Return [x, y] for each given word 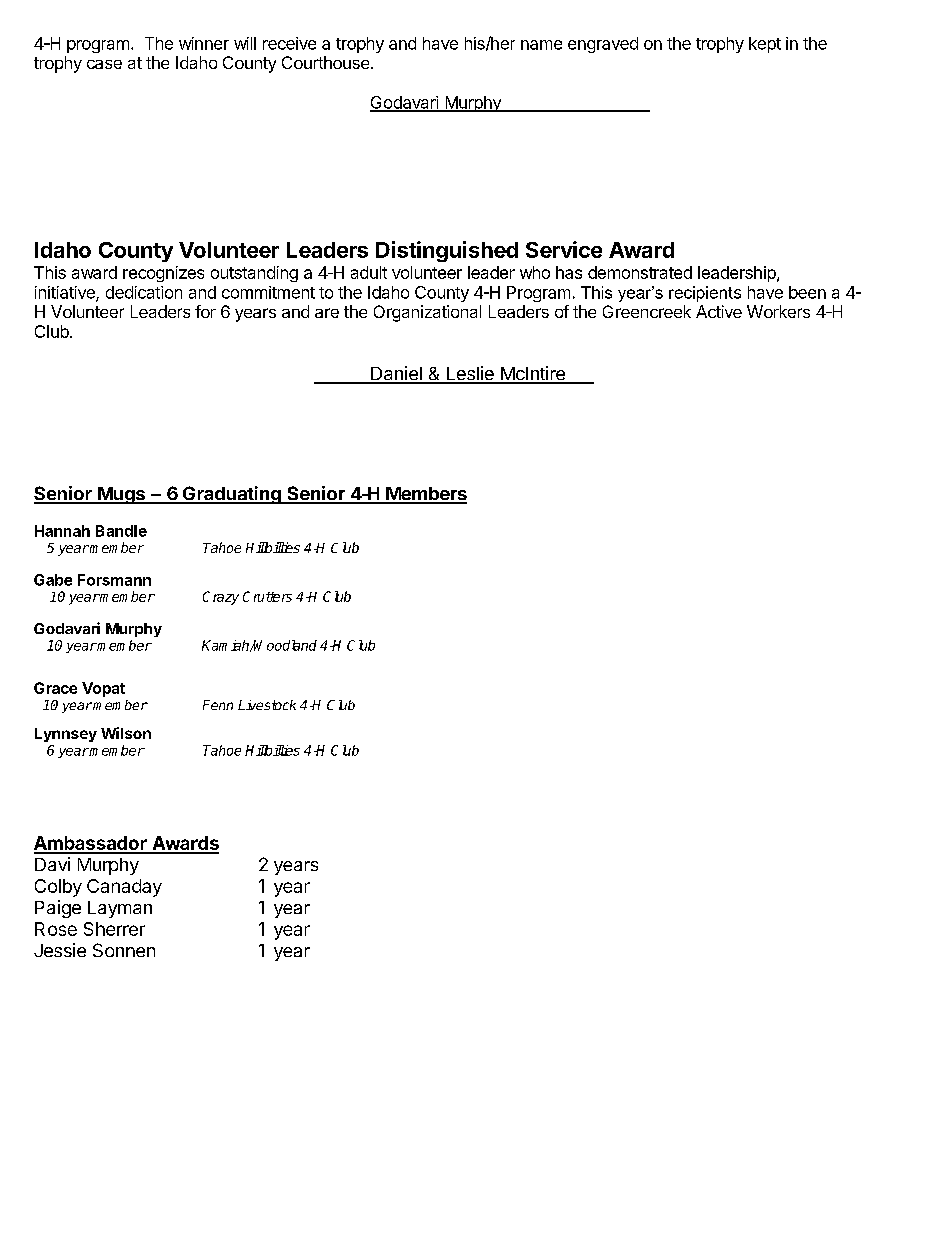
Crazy [221, 598]
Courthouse [325, 62]
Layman [120, 909]
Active [719, 311]
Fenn [218, 705]
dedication [144, 292]
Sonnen [124, 950]
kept [765, 45]
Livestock [267, 705]
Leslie [470, 374]
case [104, 64]
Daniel [396, 374]
